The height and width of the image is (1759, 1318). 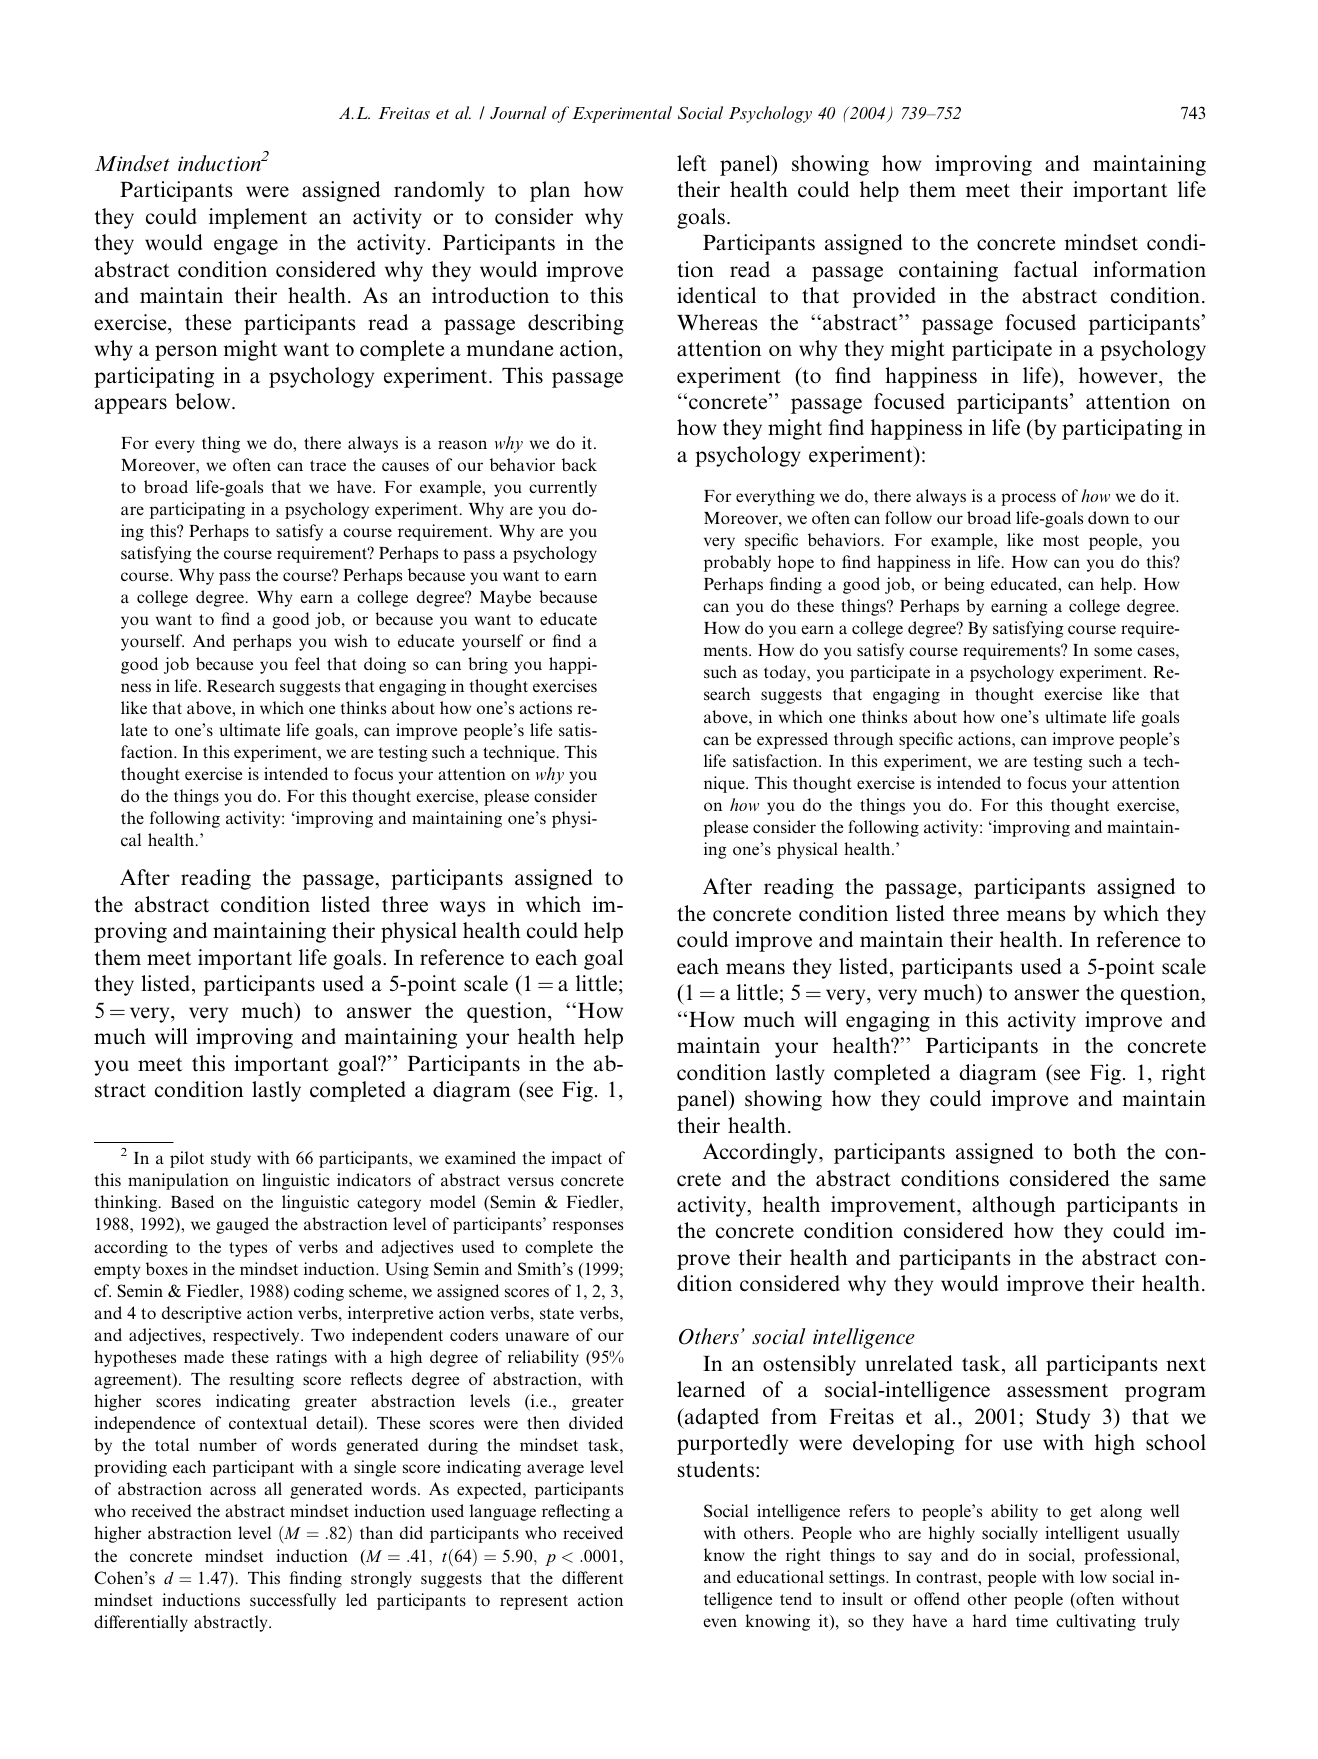 What do you see at coordinates (863, 740) in the image?
I see `through` at bounding box center [863, 740].
